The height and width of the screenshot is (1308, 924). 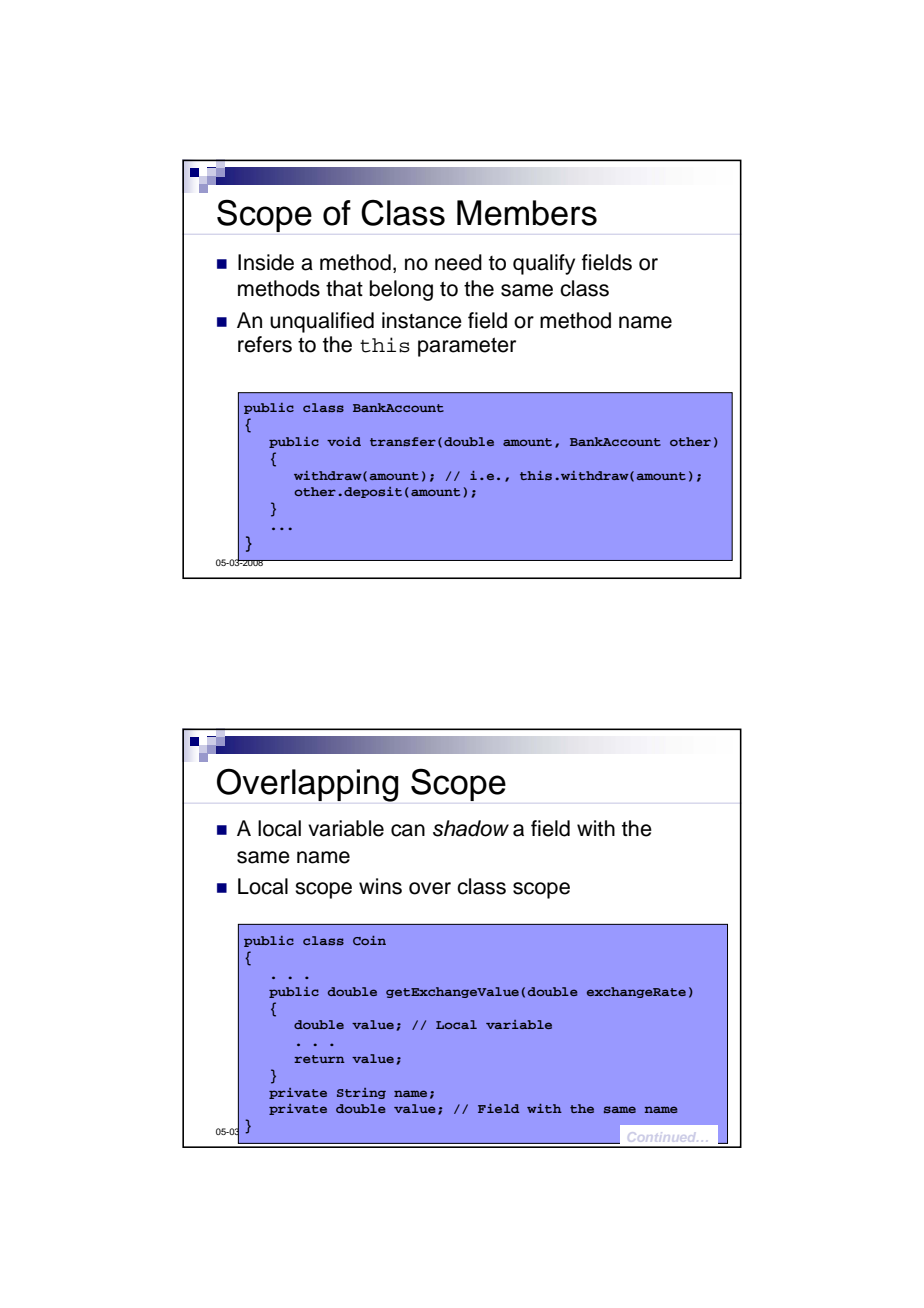 I want to click on return, so click(x=319, y=1059).
